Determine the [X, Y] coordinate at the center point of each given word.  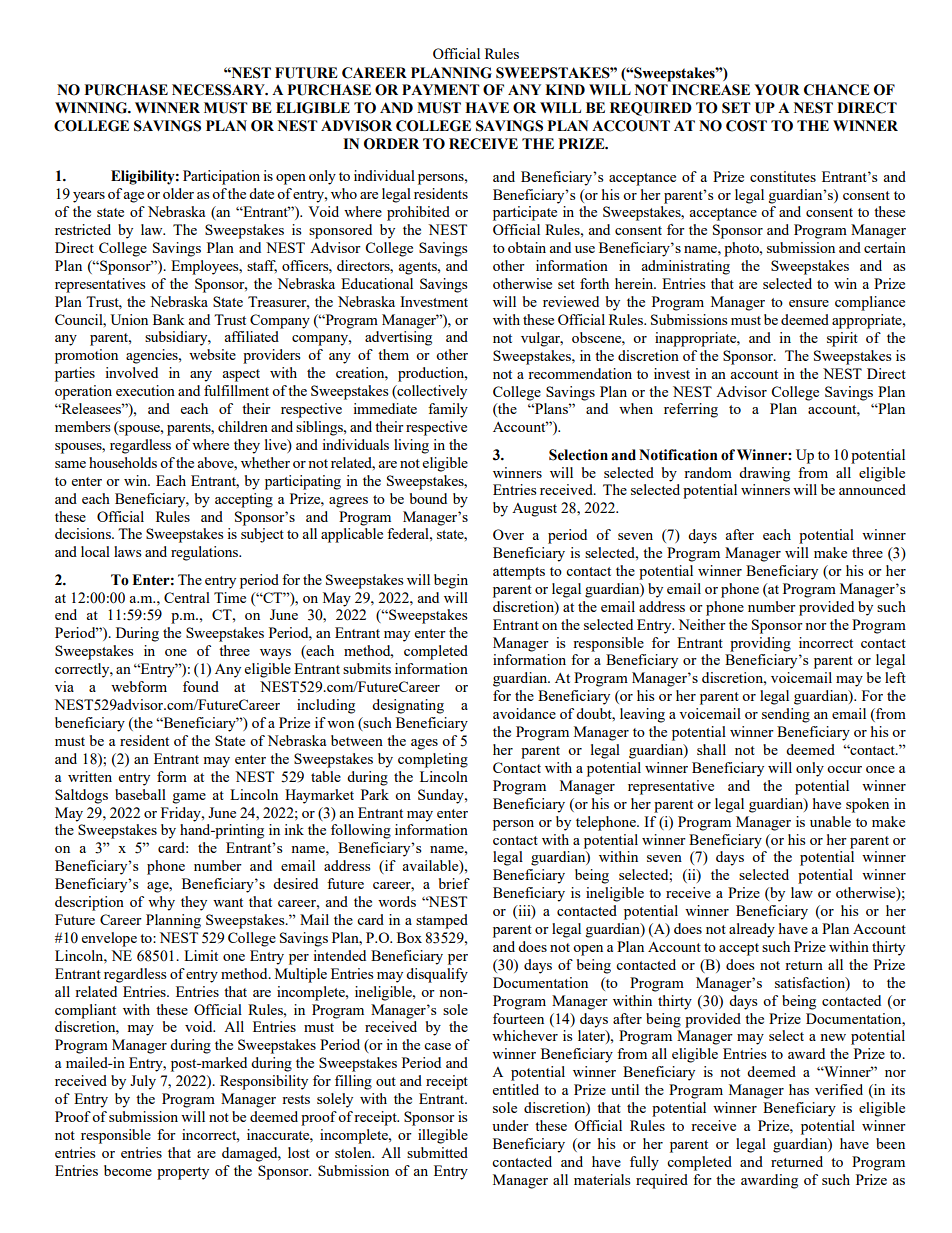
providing [760, 644]
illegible [443, 1136]
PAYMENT [441, 89]
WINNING [92, 108]
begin [451, 581]
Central [187, 597]
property [183, 1173]
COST [746, 126]
